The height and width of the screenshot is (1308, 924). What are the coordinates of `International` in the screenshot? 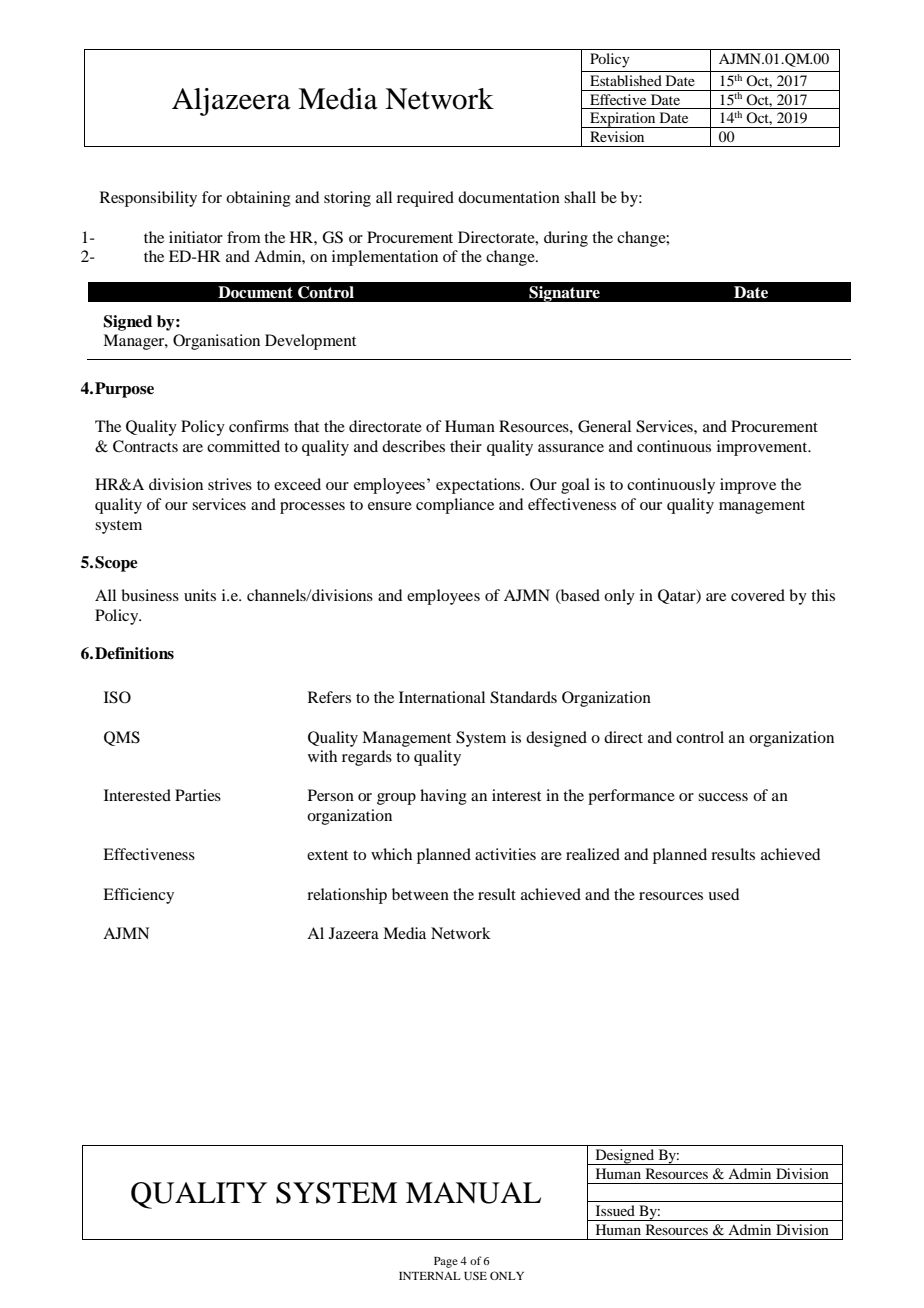 It's located at (442, 697).
